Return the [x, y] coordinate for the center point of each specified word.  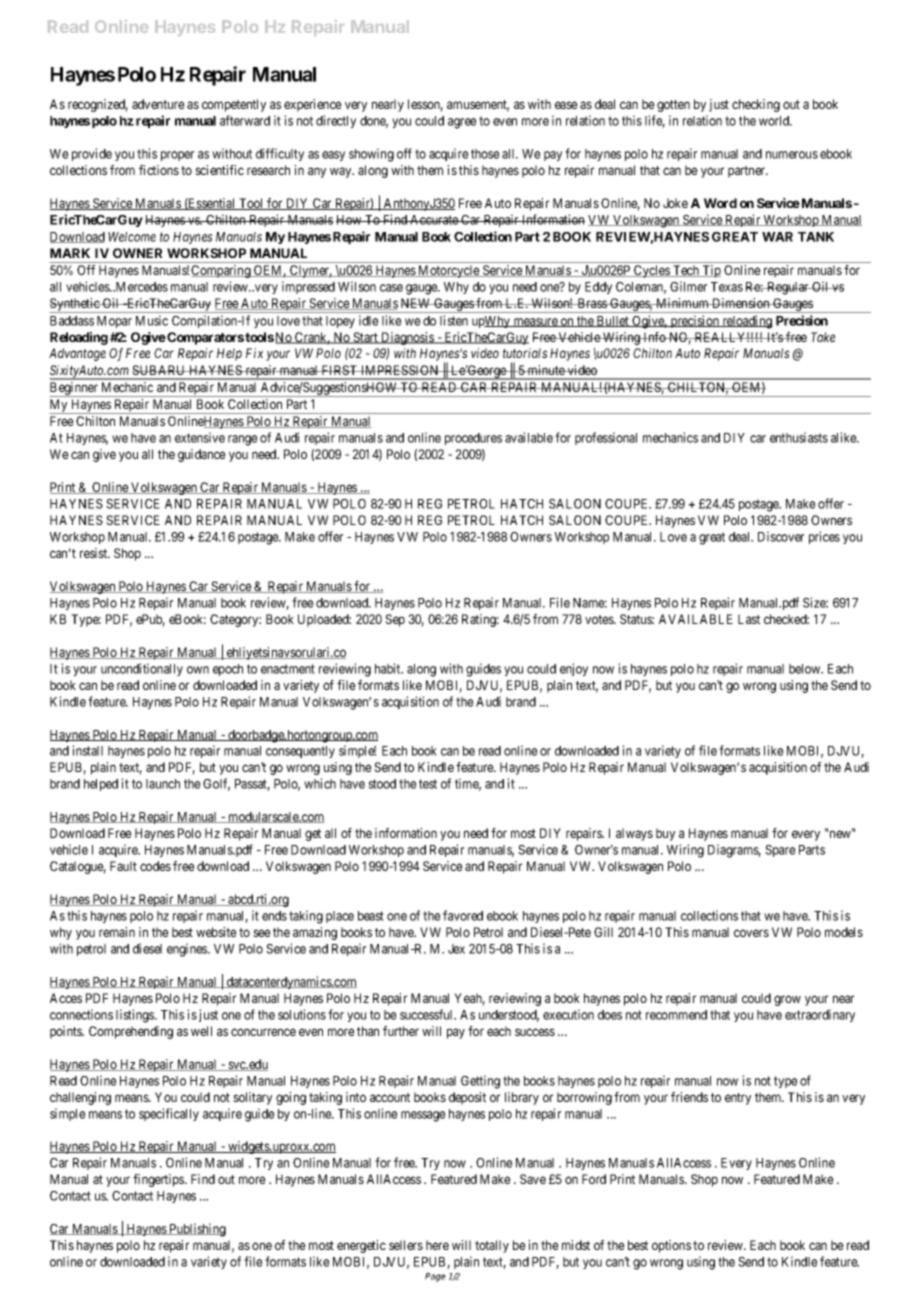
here [437, 1245]
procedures [473, 439]
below [806, 669]
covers [751, 933]
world [775, 121]
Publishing [196, 1230]
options [671, 1246]
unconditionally [142, 669]
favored [463, 915]
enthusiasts [799, 437]
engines [188, 950]
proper [177, 156]
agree [462, 123]
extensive [200, 437]
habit [389, 668]
